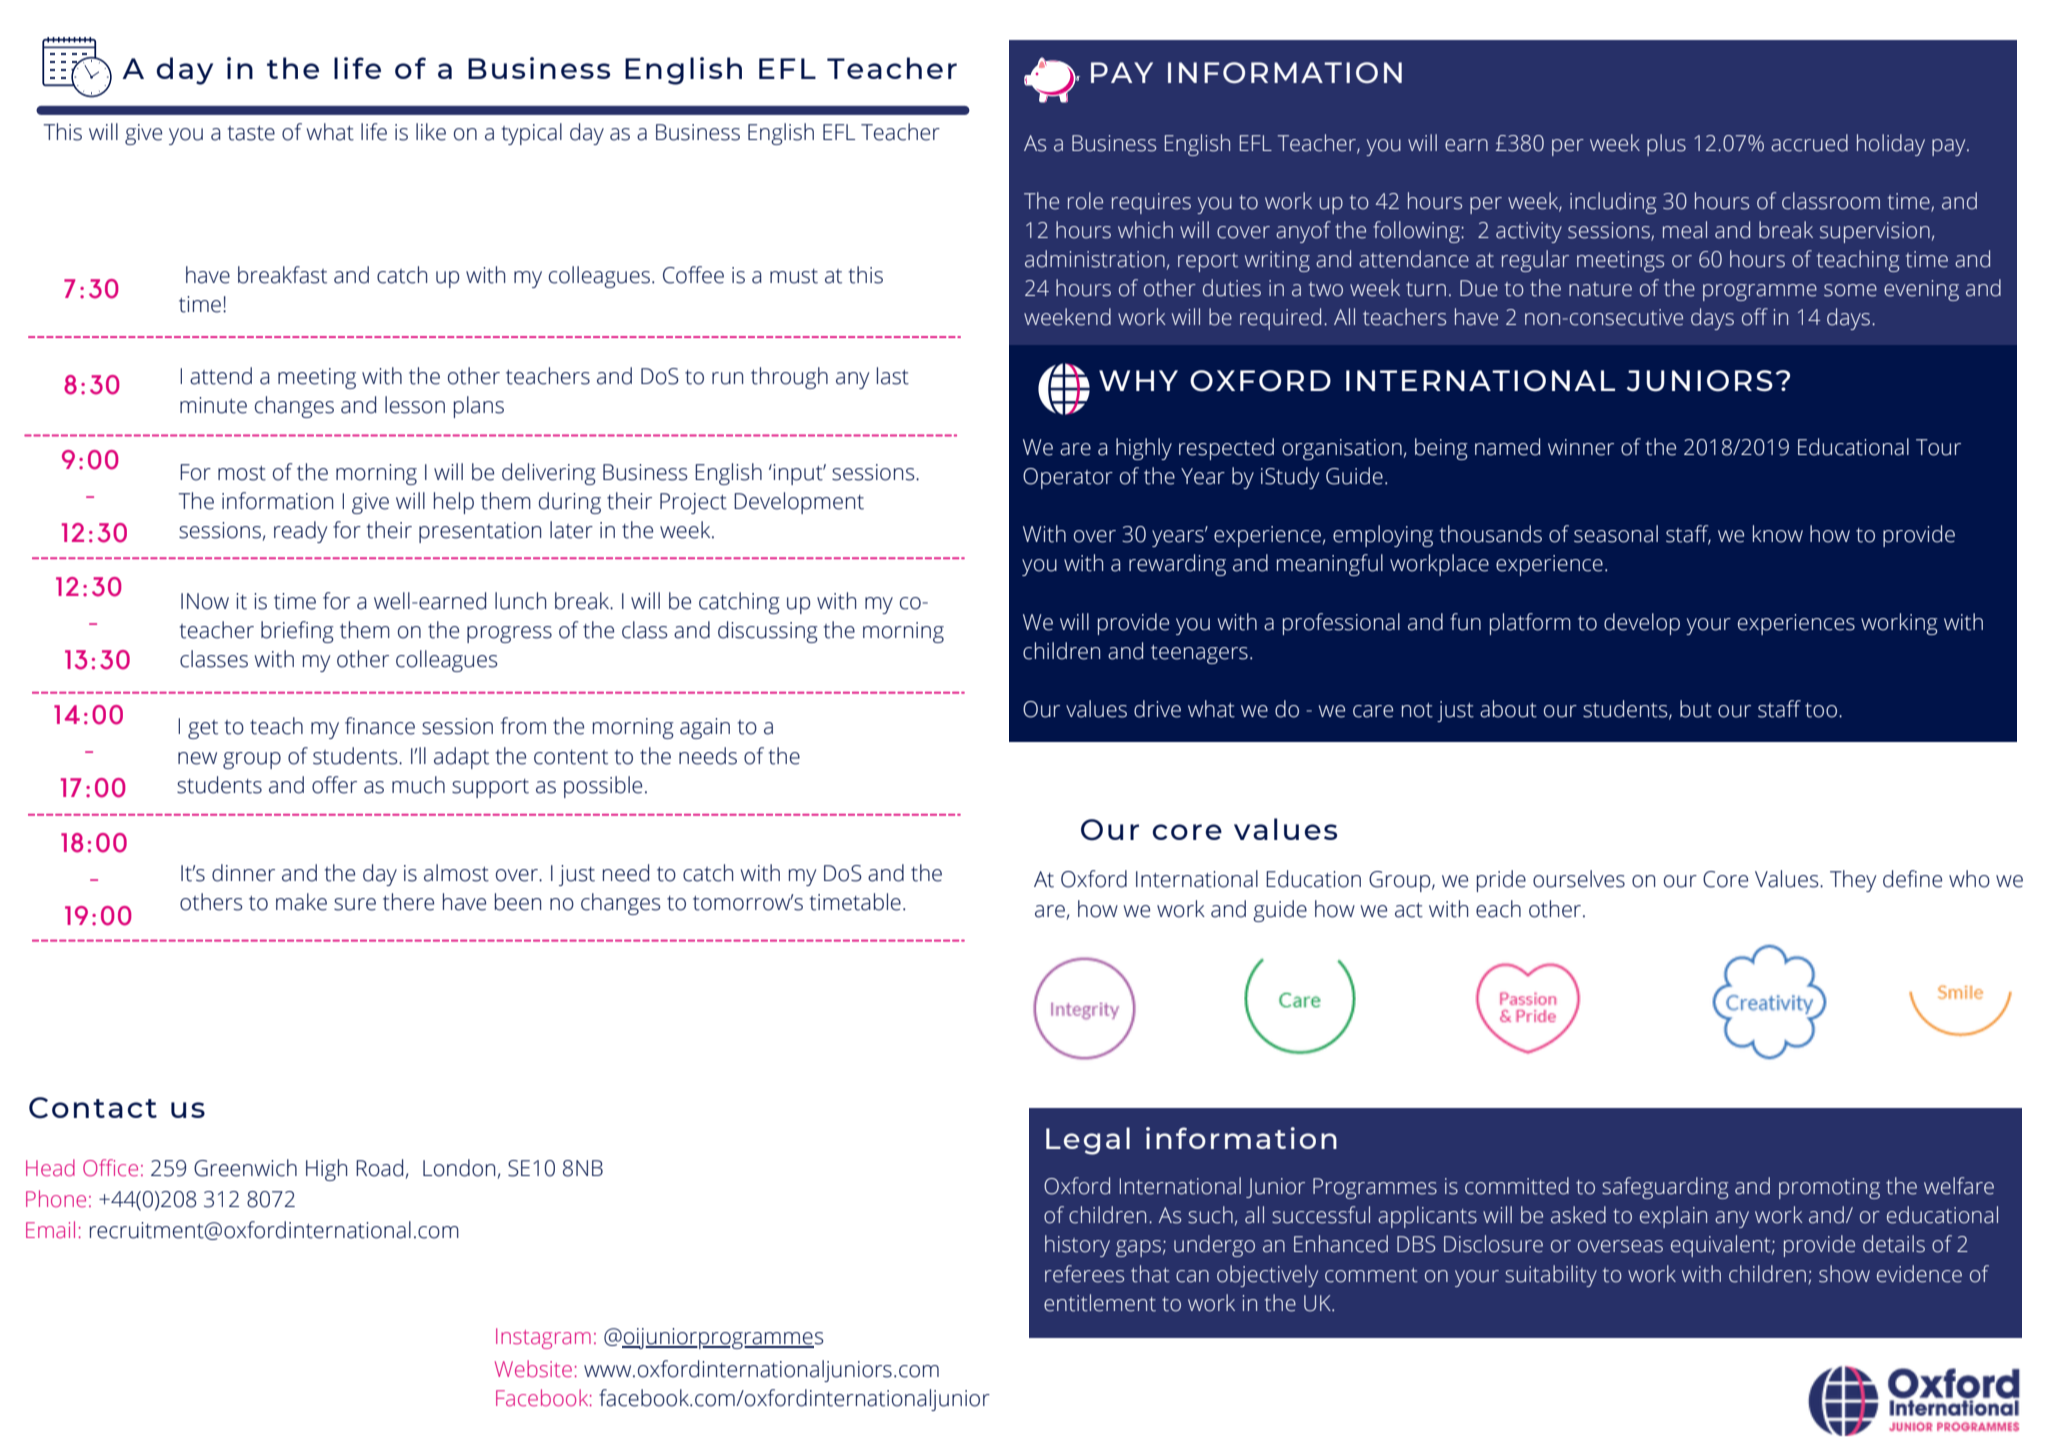 The height and width of the document is (1447, 2046). Describe the element at coordinates (1778, 534) in the document. I see `know` at that location.
